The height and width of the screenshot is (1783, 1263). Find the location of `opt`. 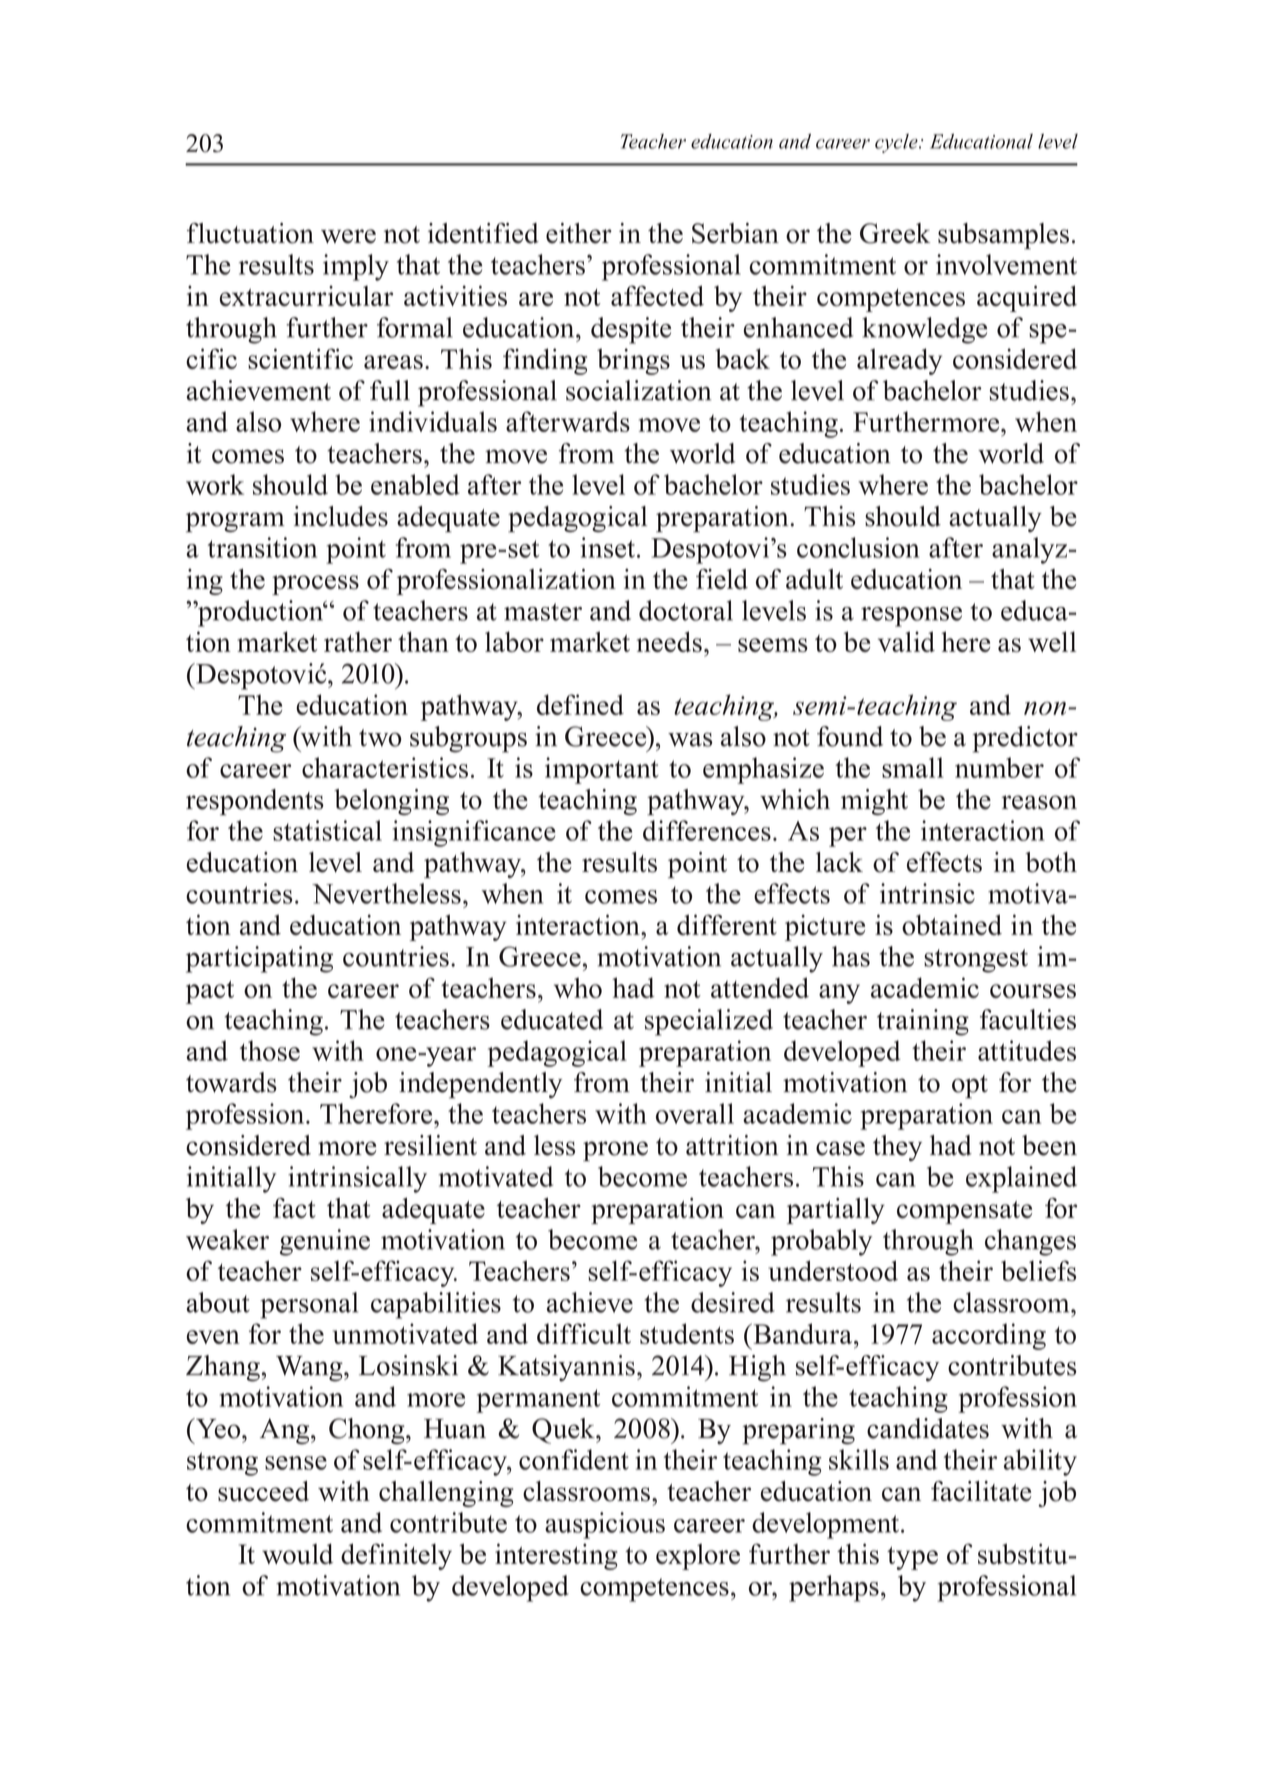

opt is located at coordinates (970, 1087).
